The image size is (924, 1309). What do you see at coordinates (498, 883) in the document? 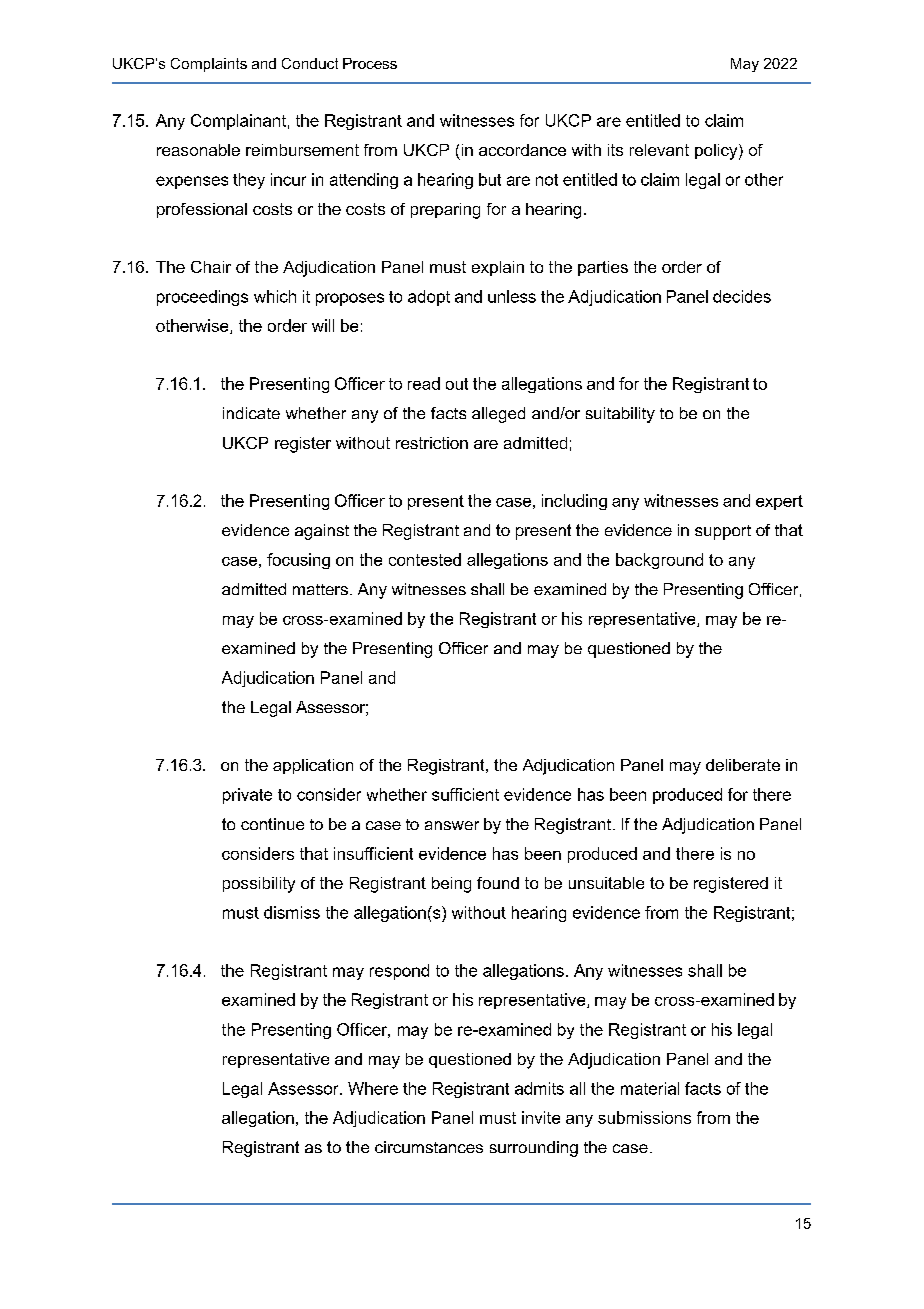
I see `found` at bounding box center [498, 883].
